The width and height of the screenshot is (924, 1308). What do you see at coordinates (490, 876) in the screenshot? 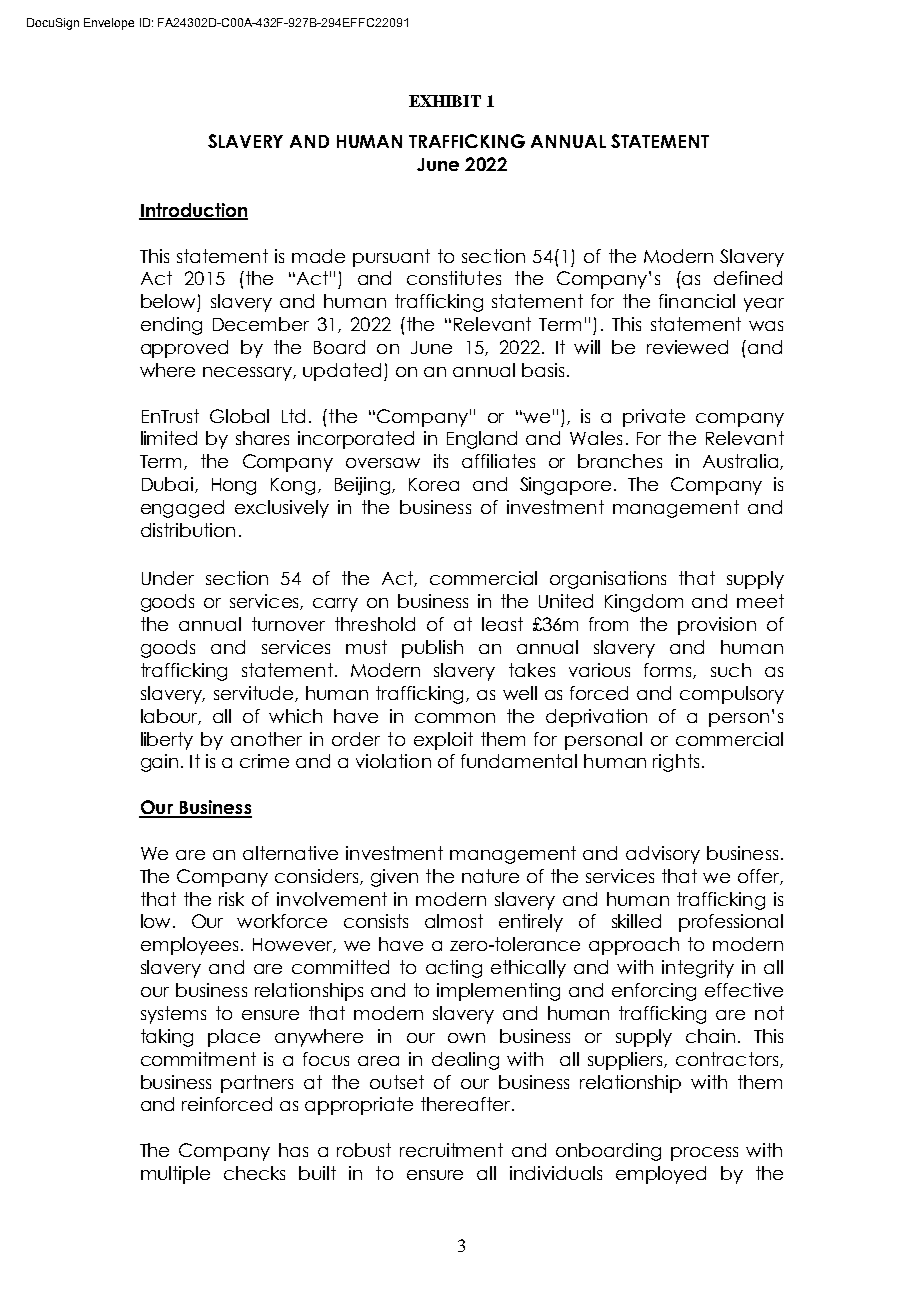
I see `nature` at bounding box center [490, 876].
